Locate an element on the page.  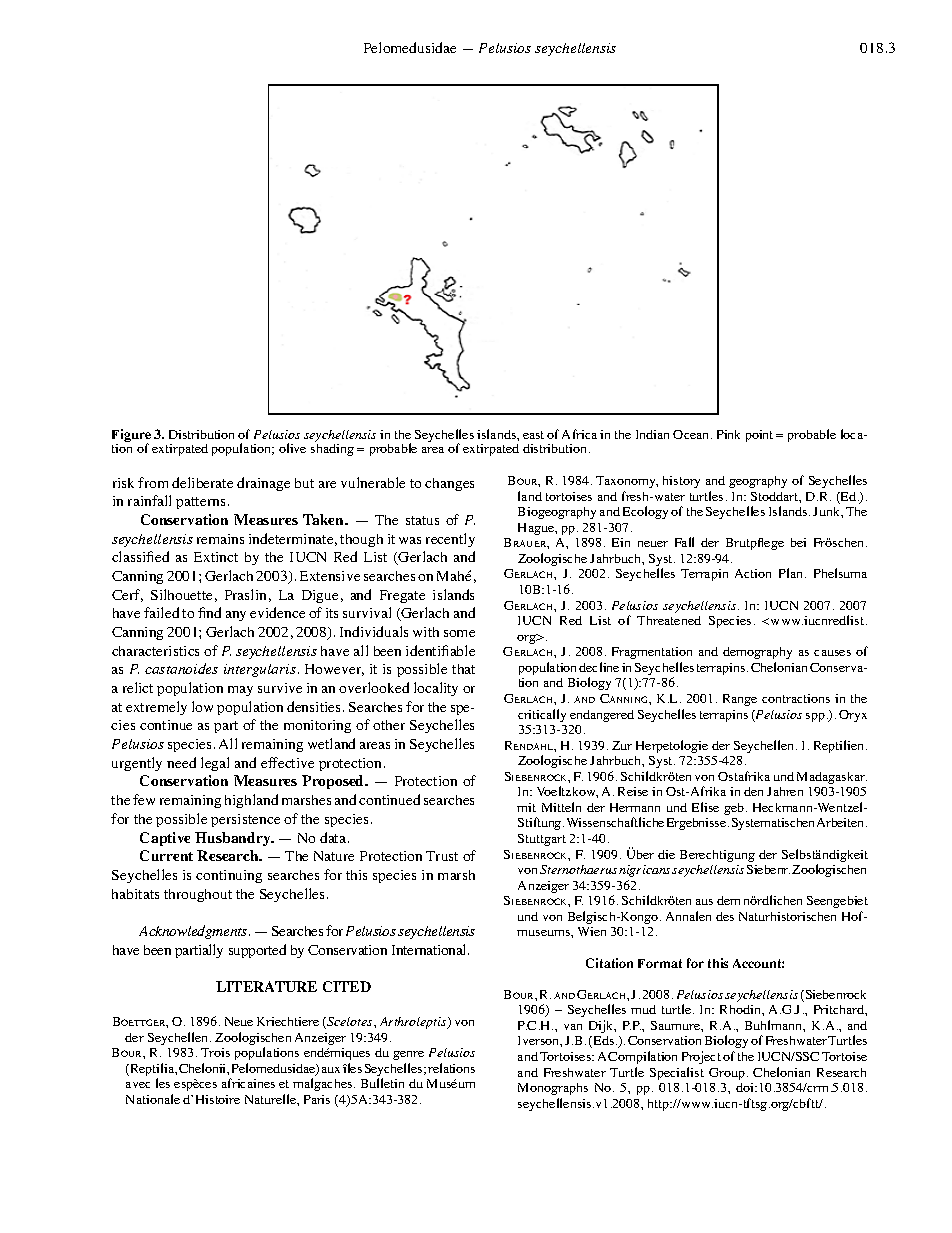
east is located at coordinates (533, 435).
